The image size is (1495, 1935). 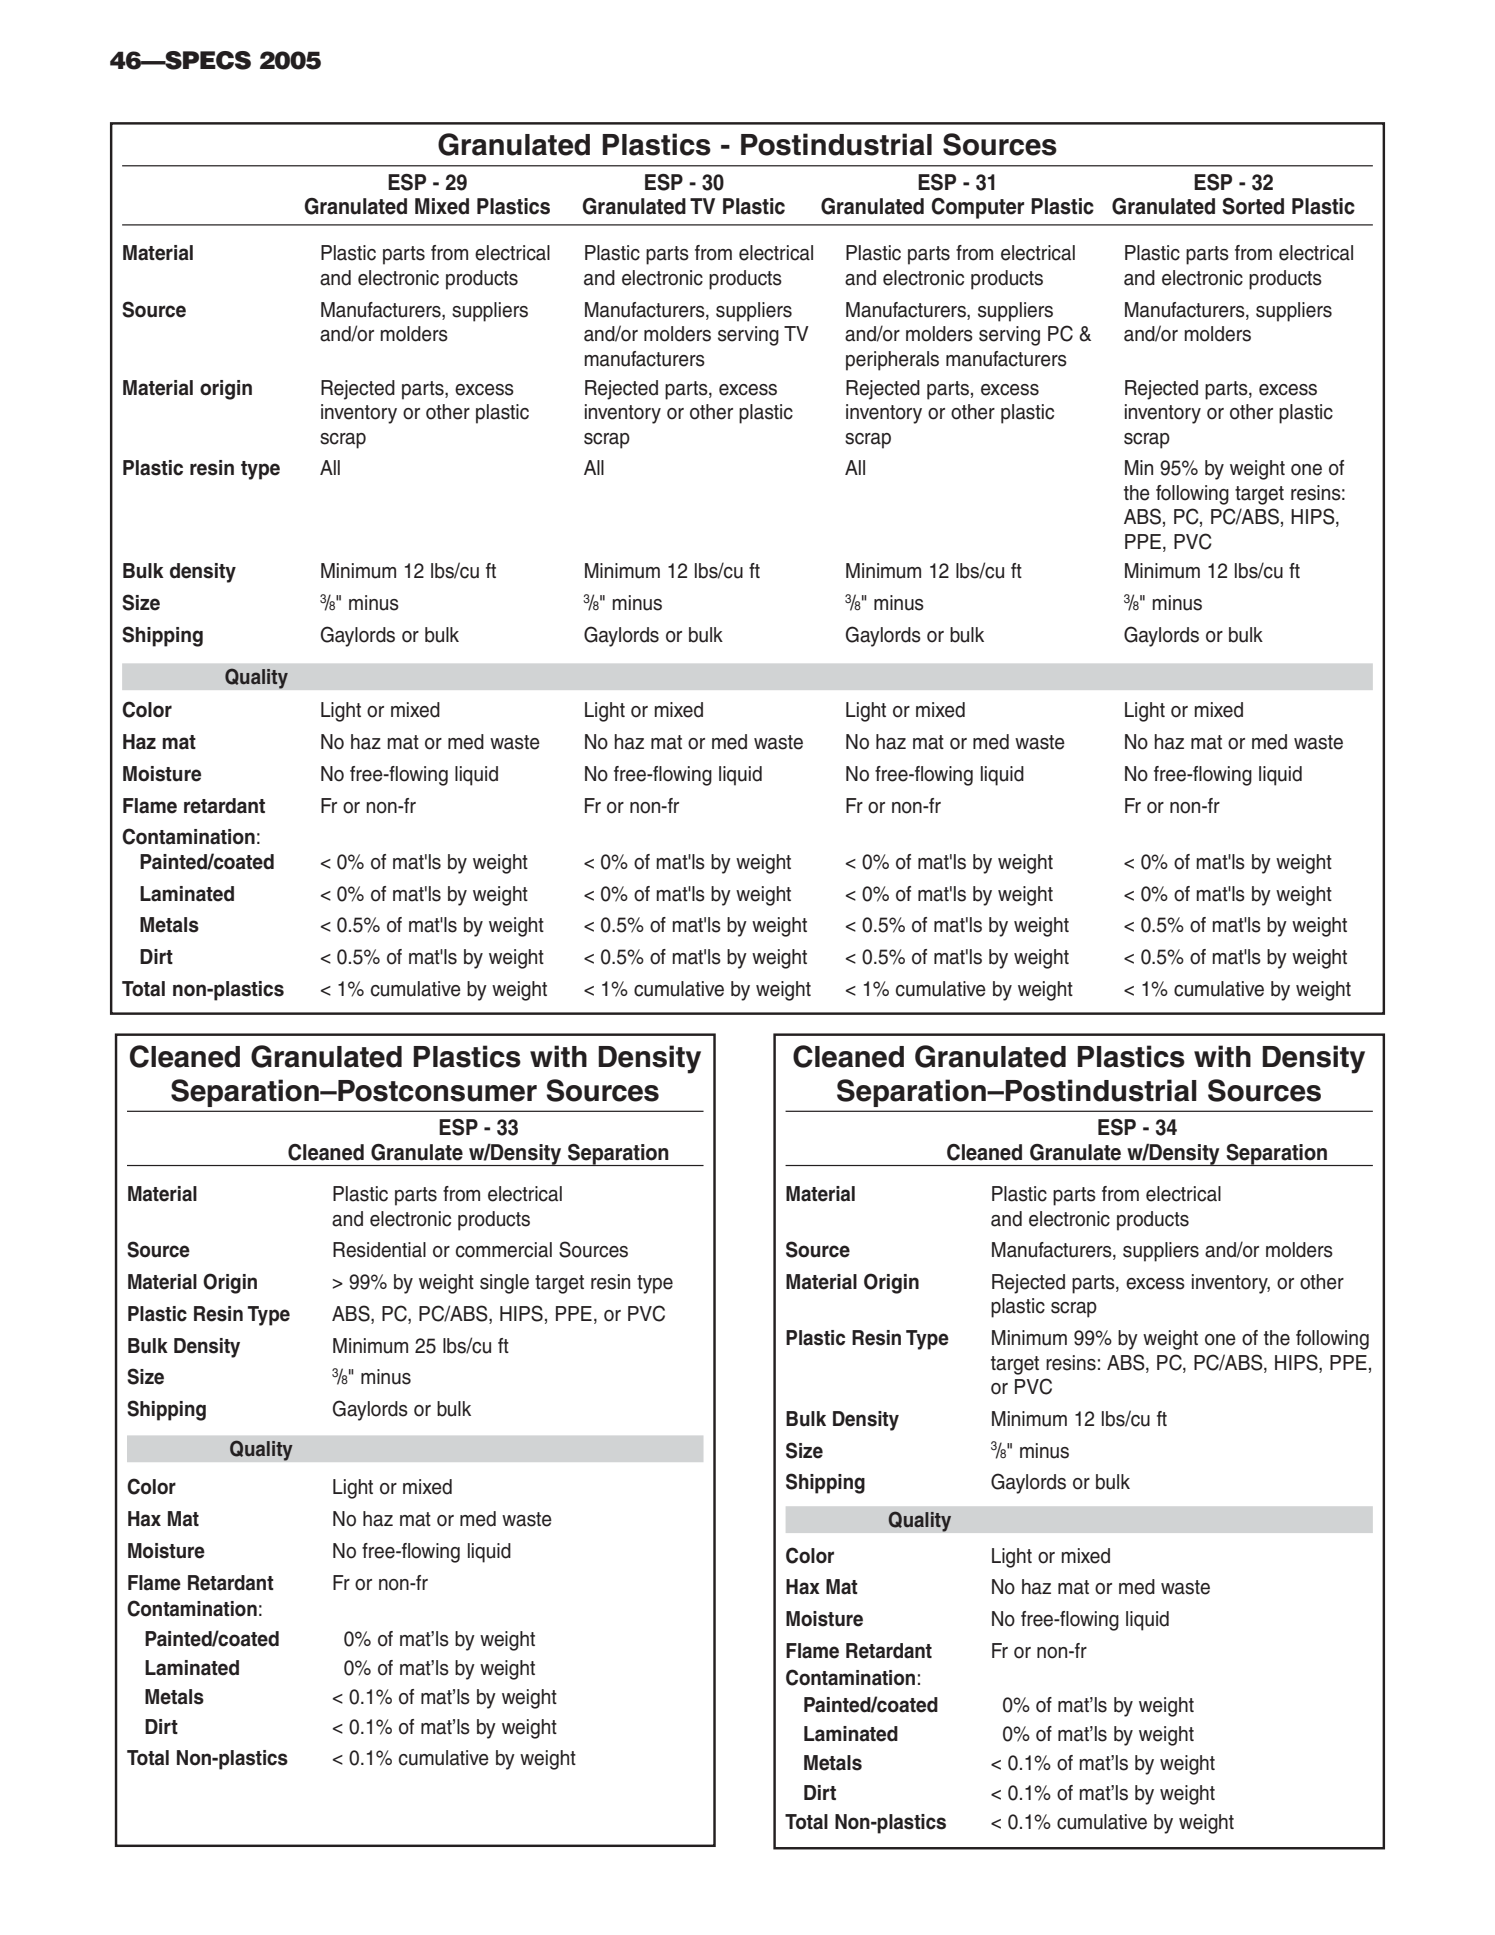 What do you see at coordinates (1253, 206) in the screenshot?
I see `Sorted` at bounding box center [1253, 206].
